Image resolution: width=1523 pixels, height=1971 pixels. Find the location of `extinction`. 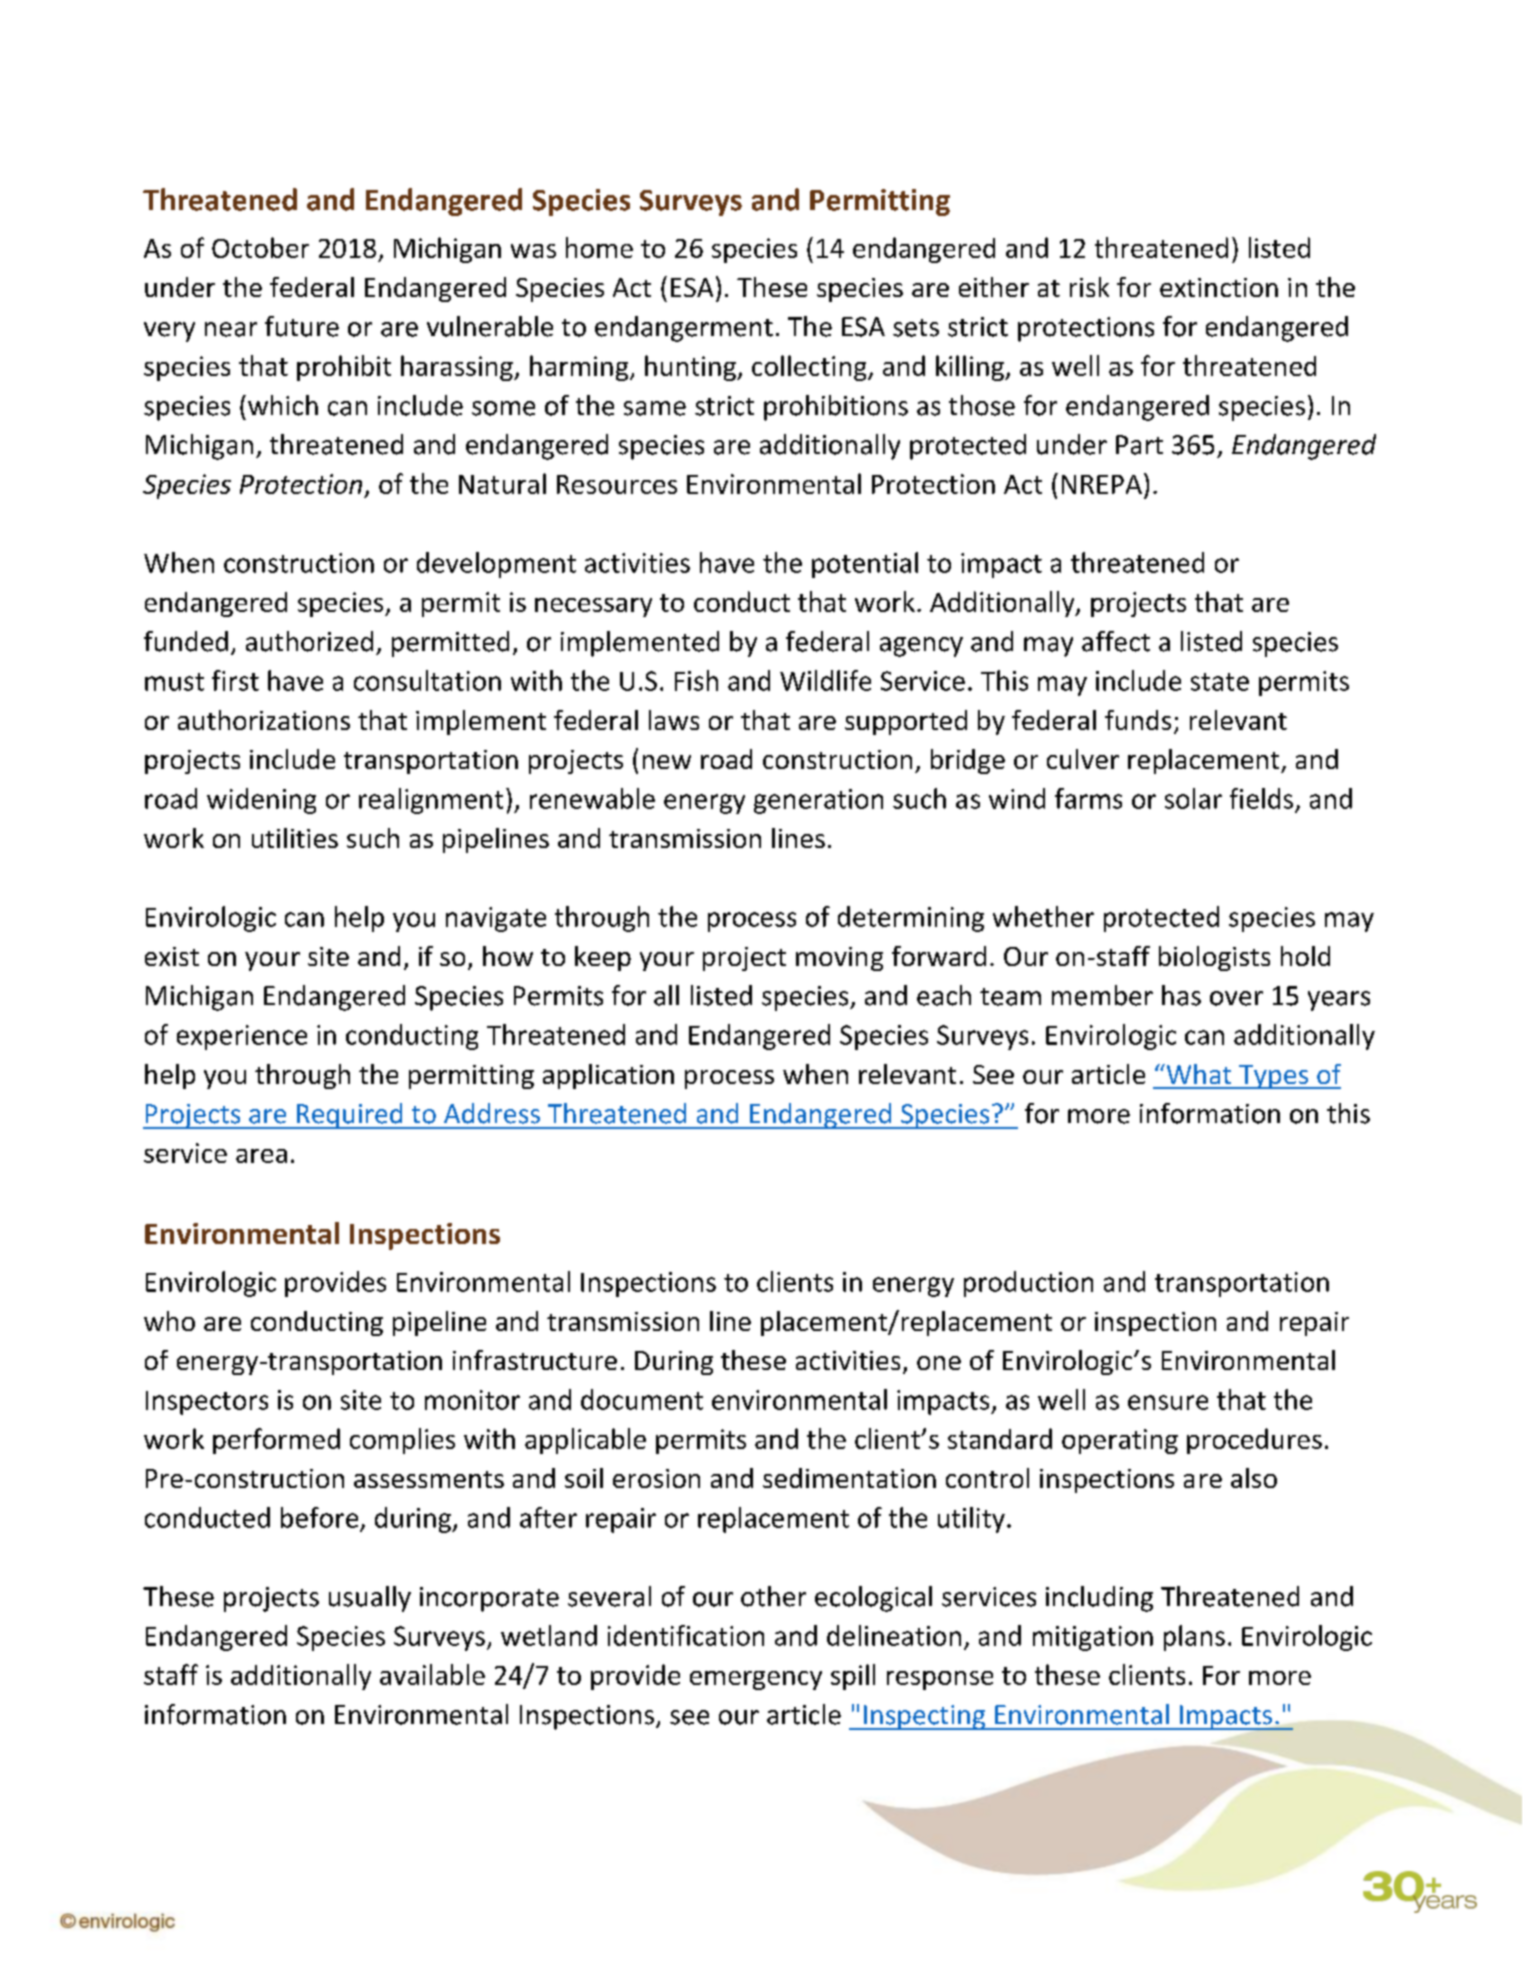

extinction is located at coordinates (1219, 287).
